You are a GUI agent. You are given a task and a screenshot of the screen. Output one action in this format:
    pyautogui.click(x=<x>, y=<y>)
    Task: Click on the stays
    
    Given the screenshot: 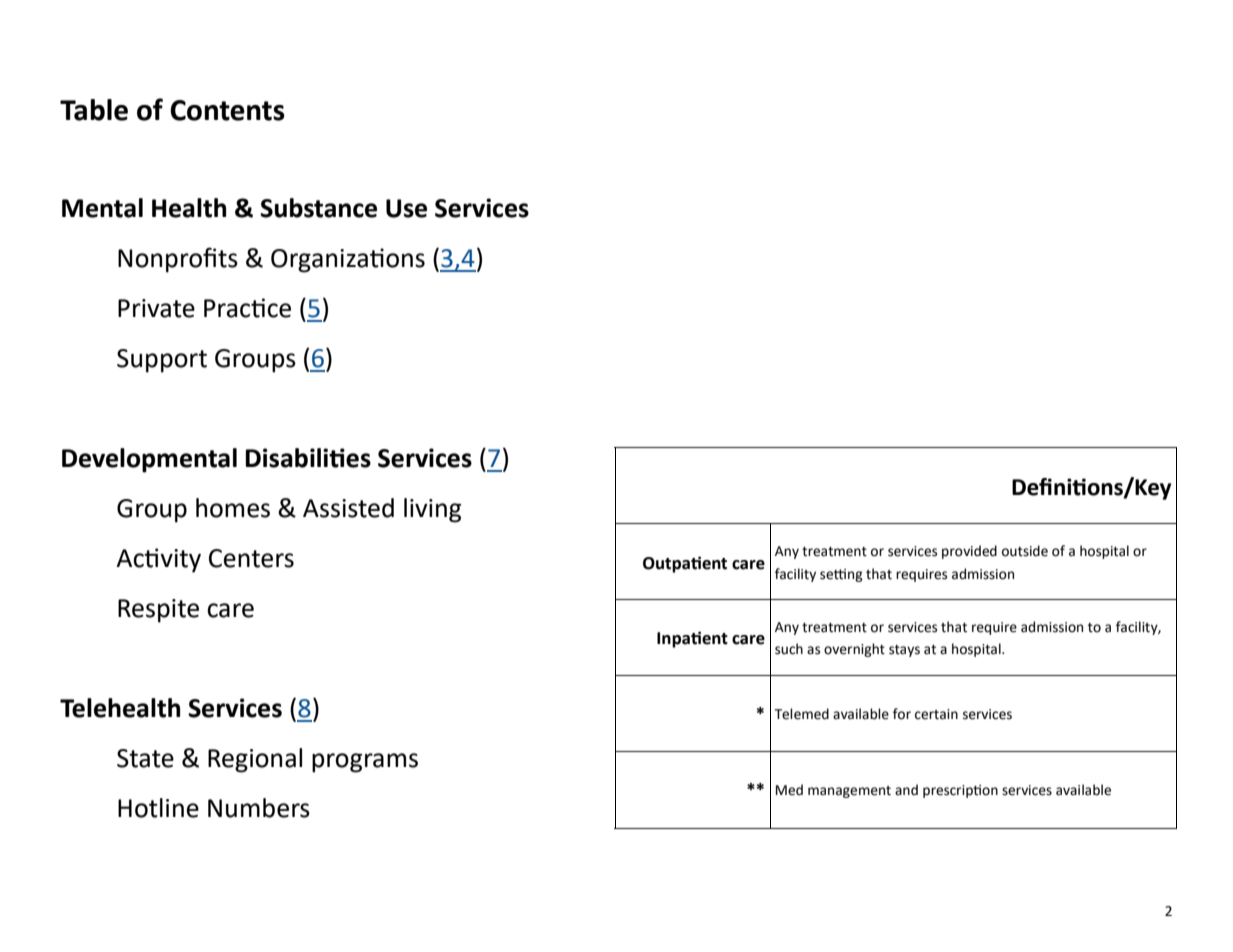 What is the action you would take?
    pyautogui.click(x=904, y=651)
